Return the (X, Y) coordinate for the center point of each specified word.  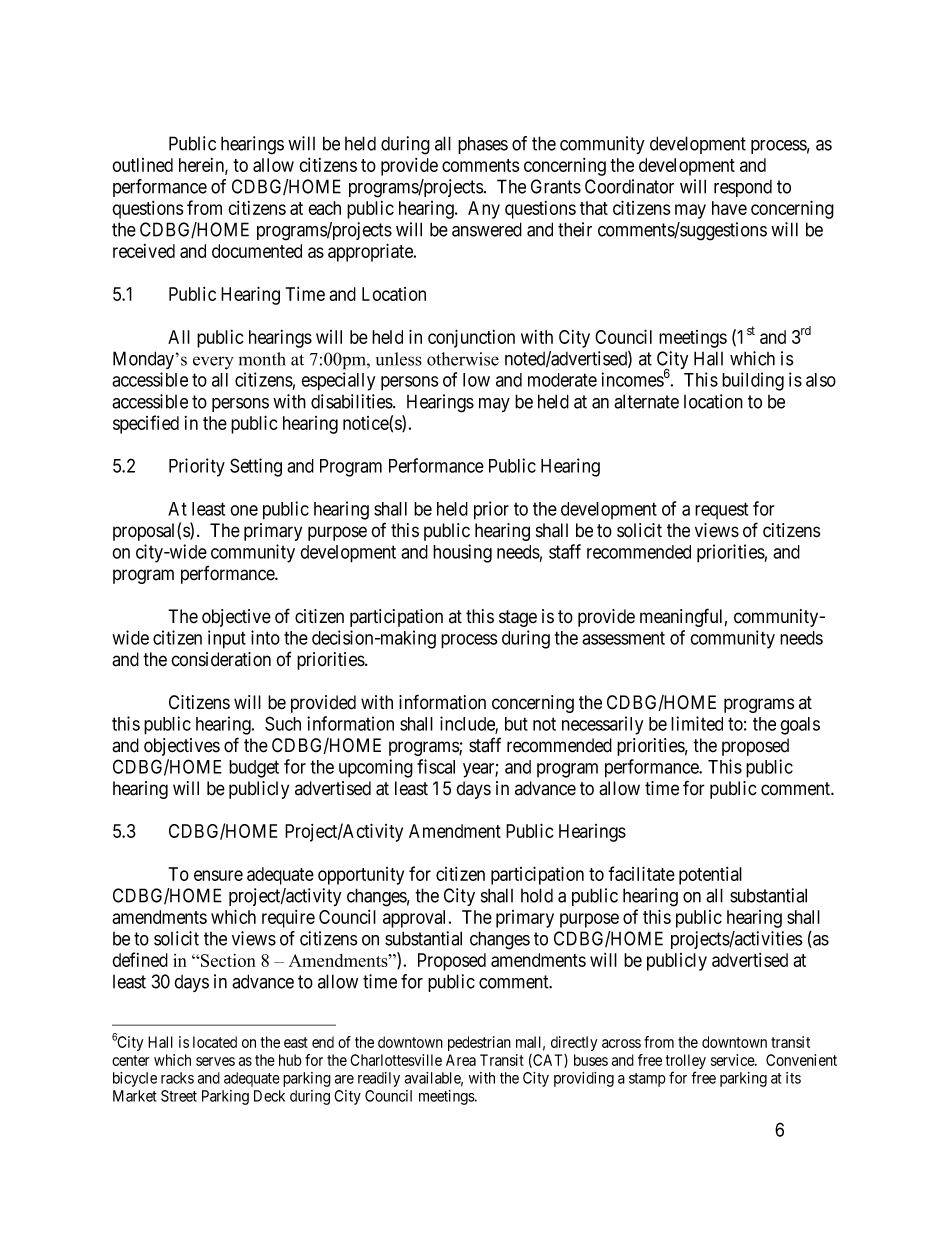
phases (483, 145)
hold (537, 895)
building (753, 381)
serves (215, 1061)
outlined (142, 165)
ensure (218, 875)
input (227, 639)
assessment (623, 638)
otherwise (463, 359)
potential (710, 876)
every (213, 363)
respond (743, 188)
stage (518, 618)
